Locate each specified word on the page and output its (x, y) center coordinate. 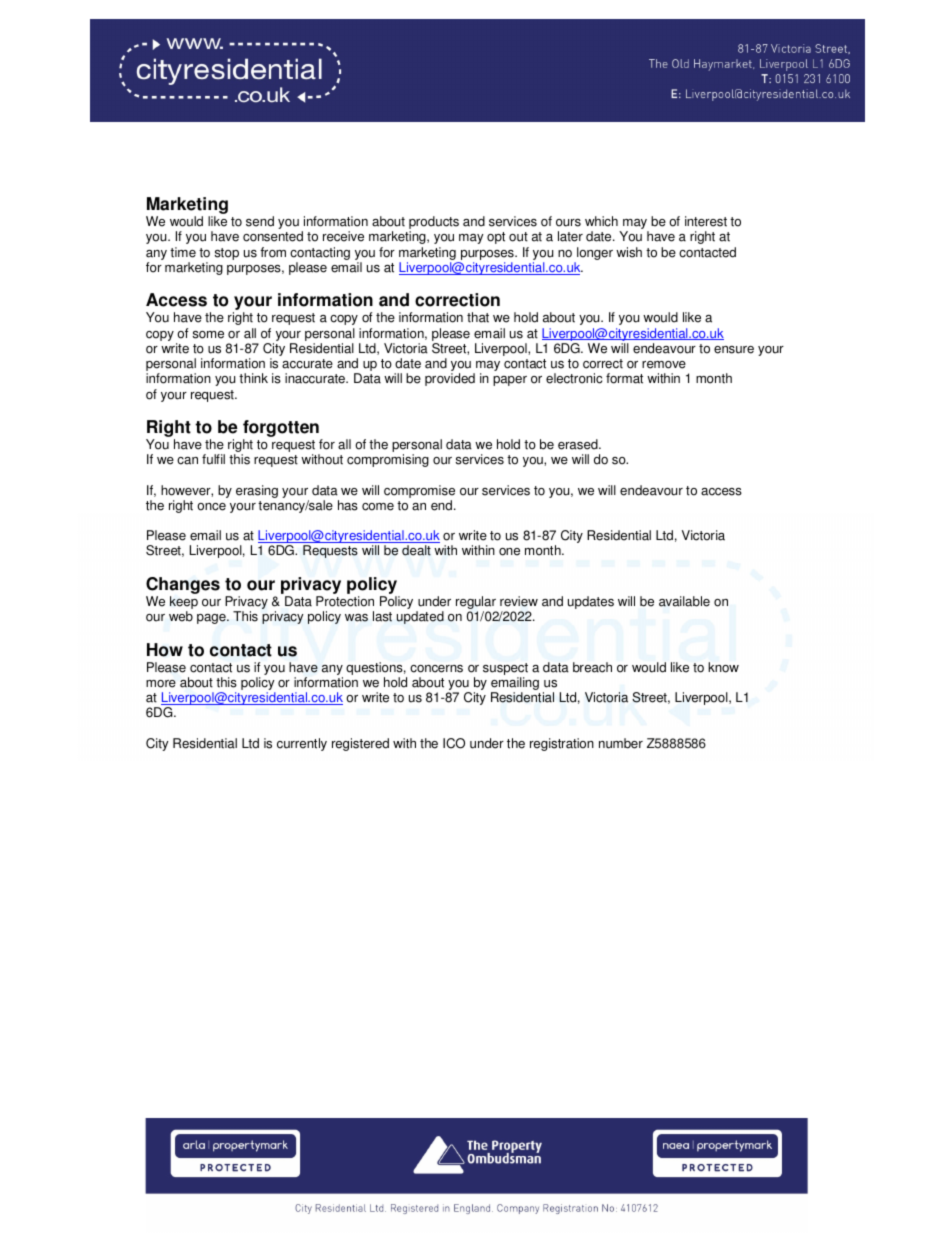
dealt (416, 550)
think (253, 378)
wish (629, 252)
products (434, 224)
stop (227, 254)
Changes (183, 587)
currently (302, 744)
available (684, 601)
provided (450, 379)
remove (664, 365)
